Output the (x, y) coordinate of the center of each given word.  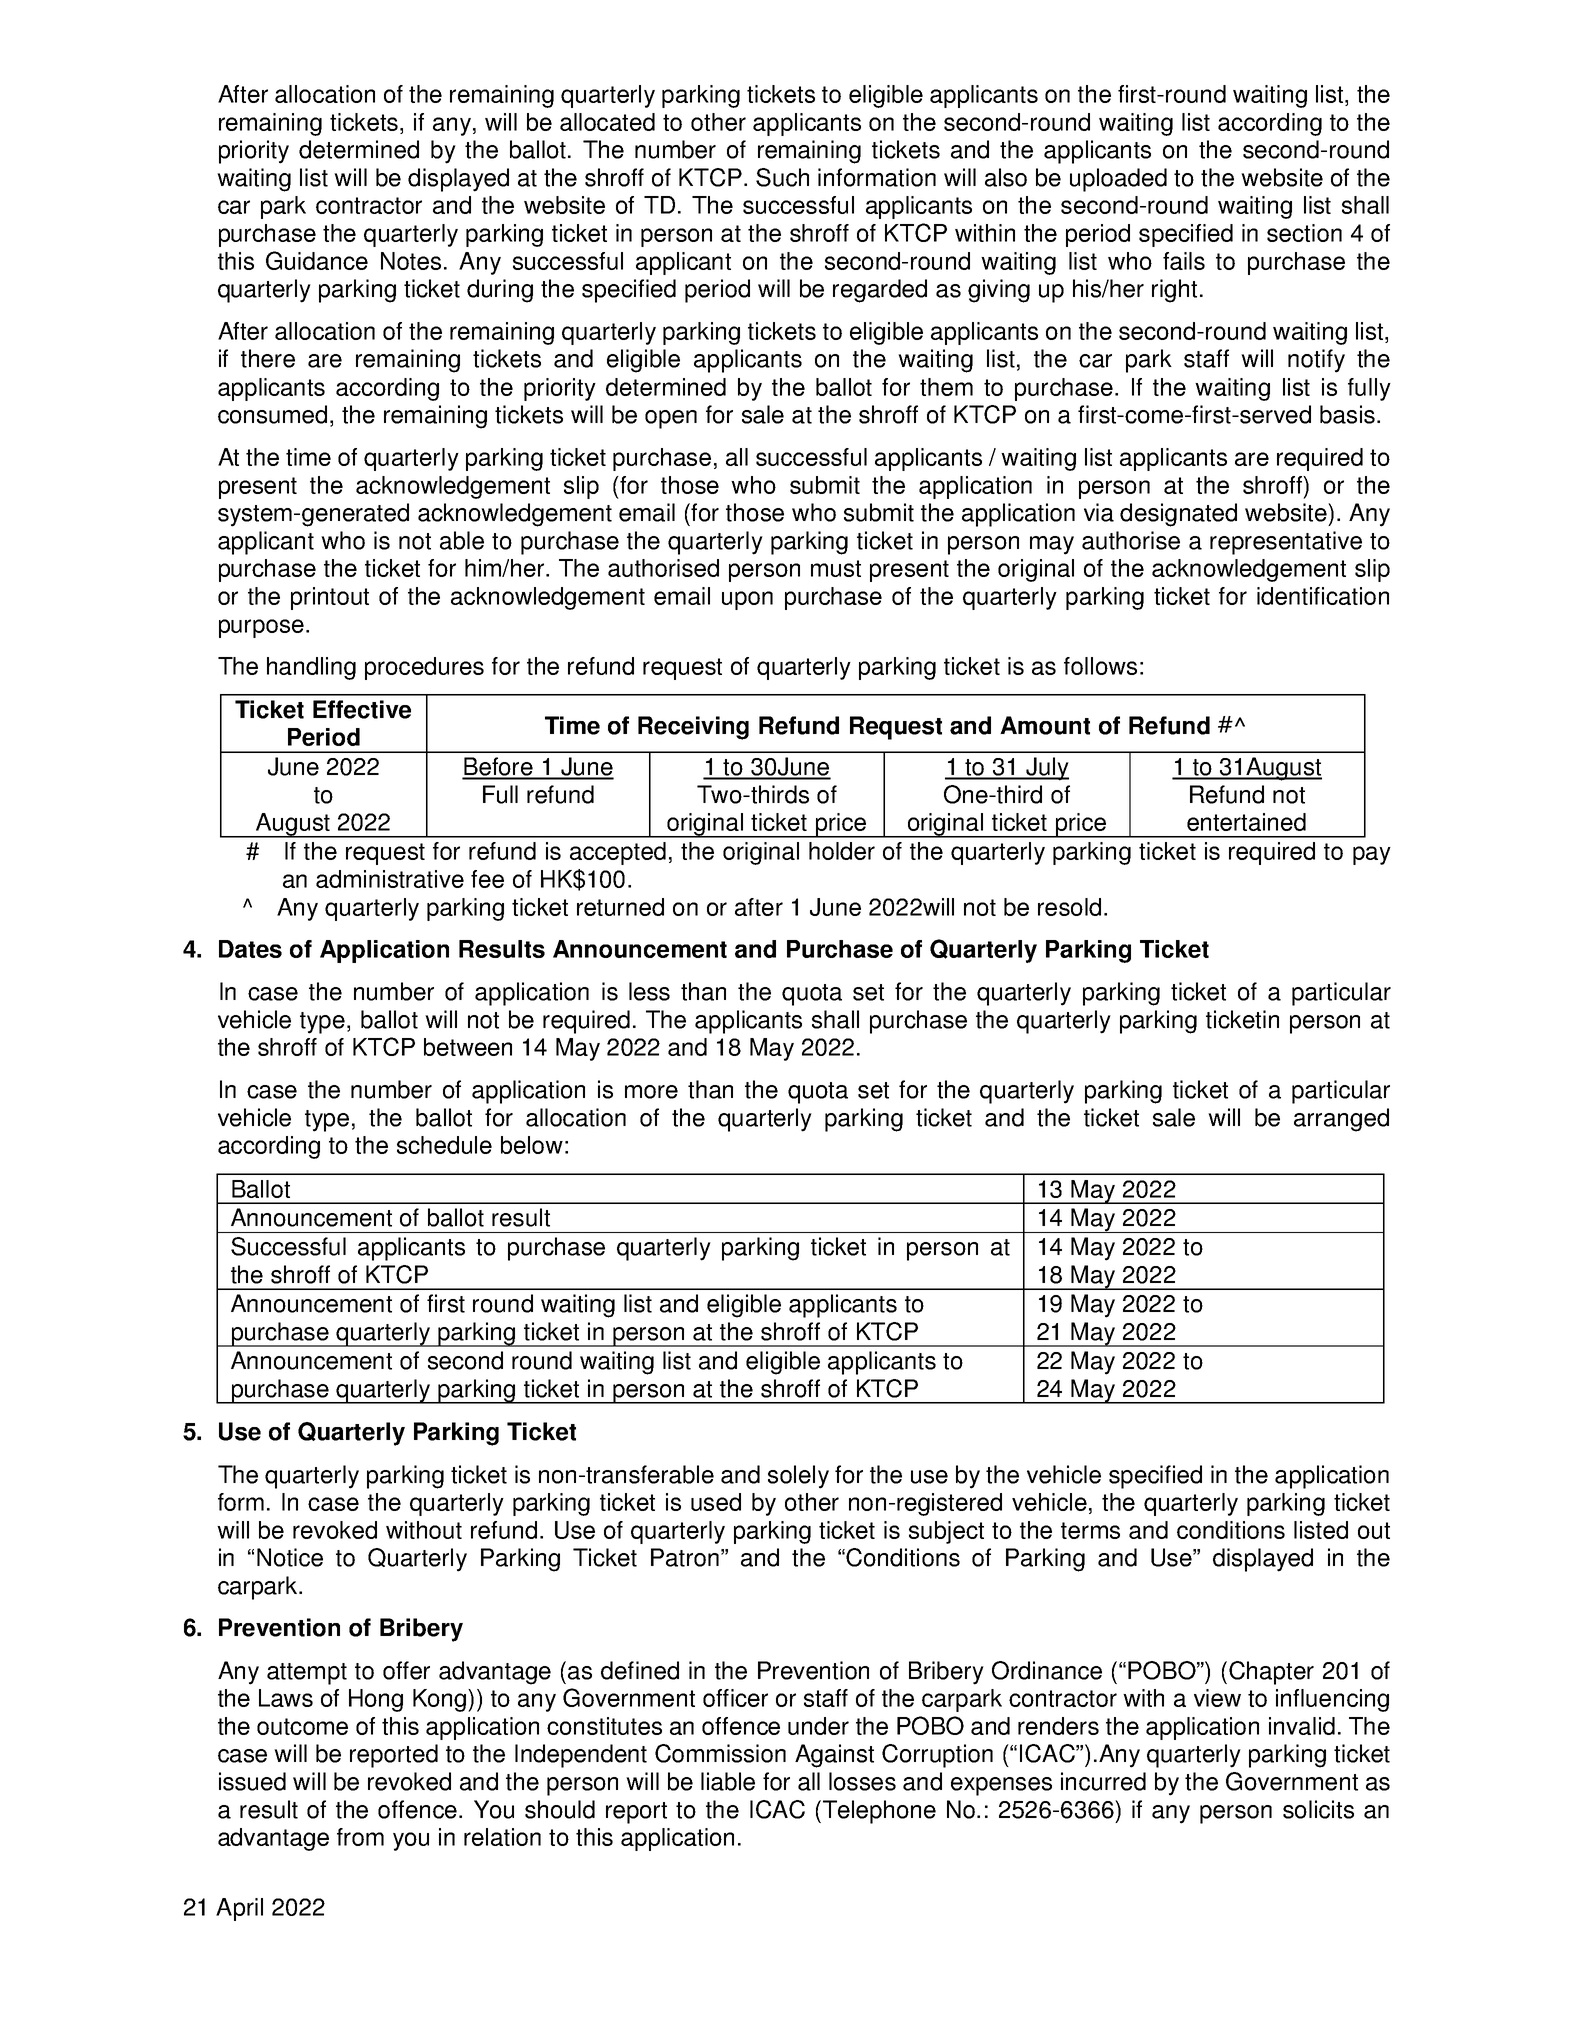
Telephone (879, 1812)
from (360, 1837)
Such (782, 177)
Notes (411, 261)
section (1304, 233)
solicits (1318, 1809)
